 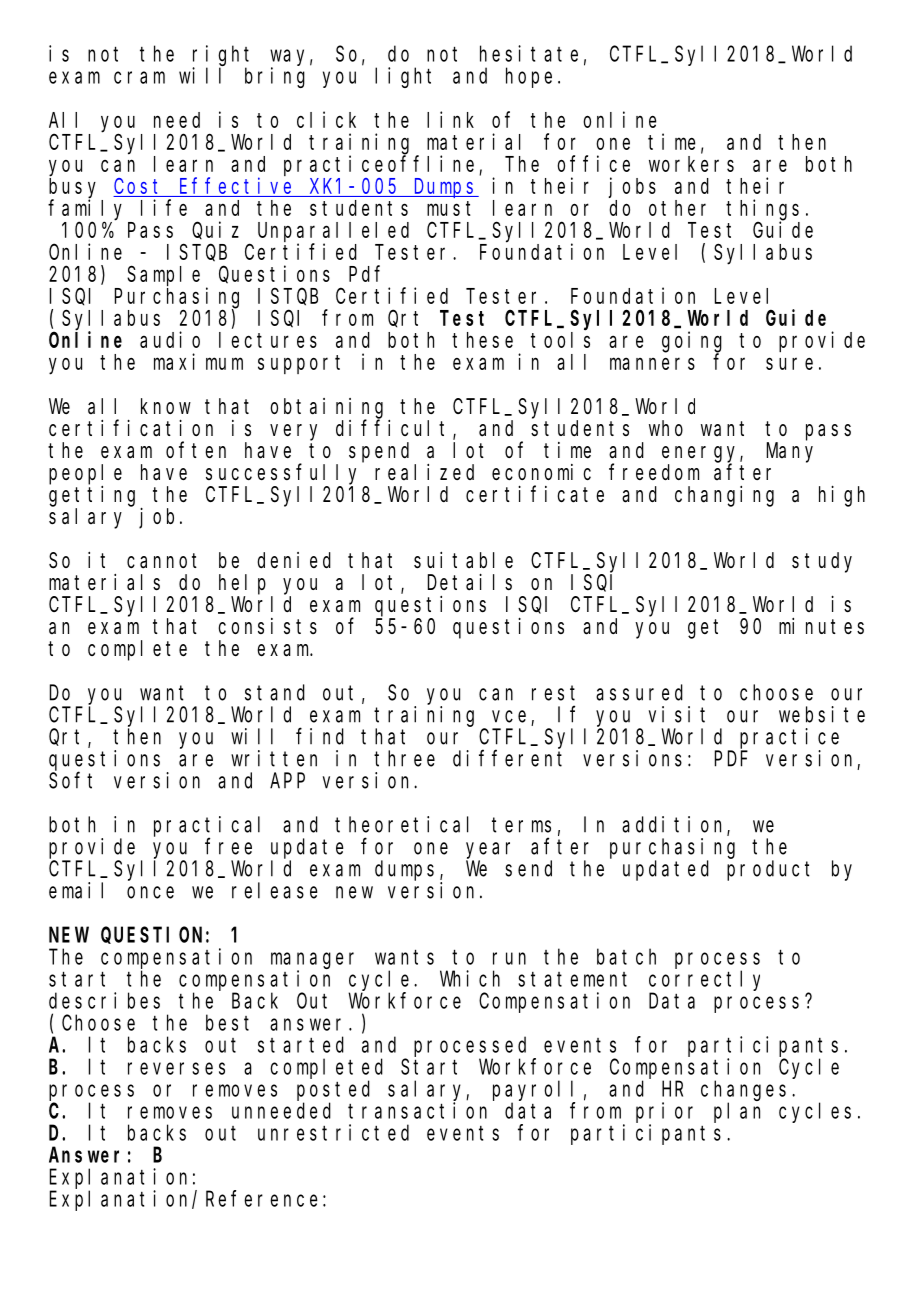 What do you see at coordinates (274, 758) in the screenshot?
I see `written` at bounding box center [274, 758].
